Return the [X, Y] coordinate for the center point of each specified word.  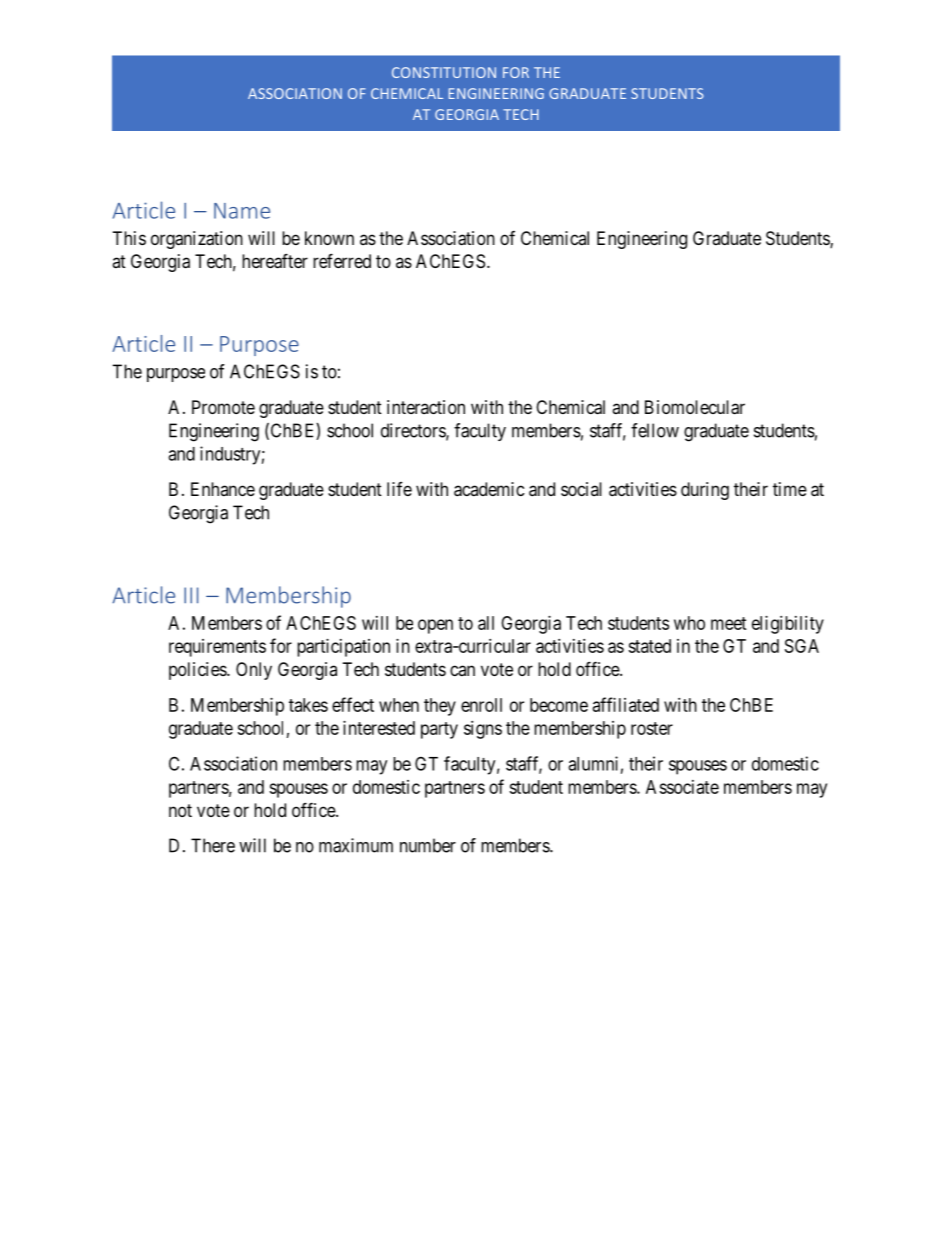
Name [242, 211]
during [705, 491]
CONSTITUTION [444, 72]
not [180, 810]
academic [489, 489]
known [329, 238]
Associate [682, 787]
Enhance [223, 489]
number [428, 845]
